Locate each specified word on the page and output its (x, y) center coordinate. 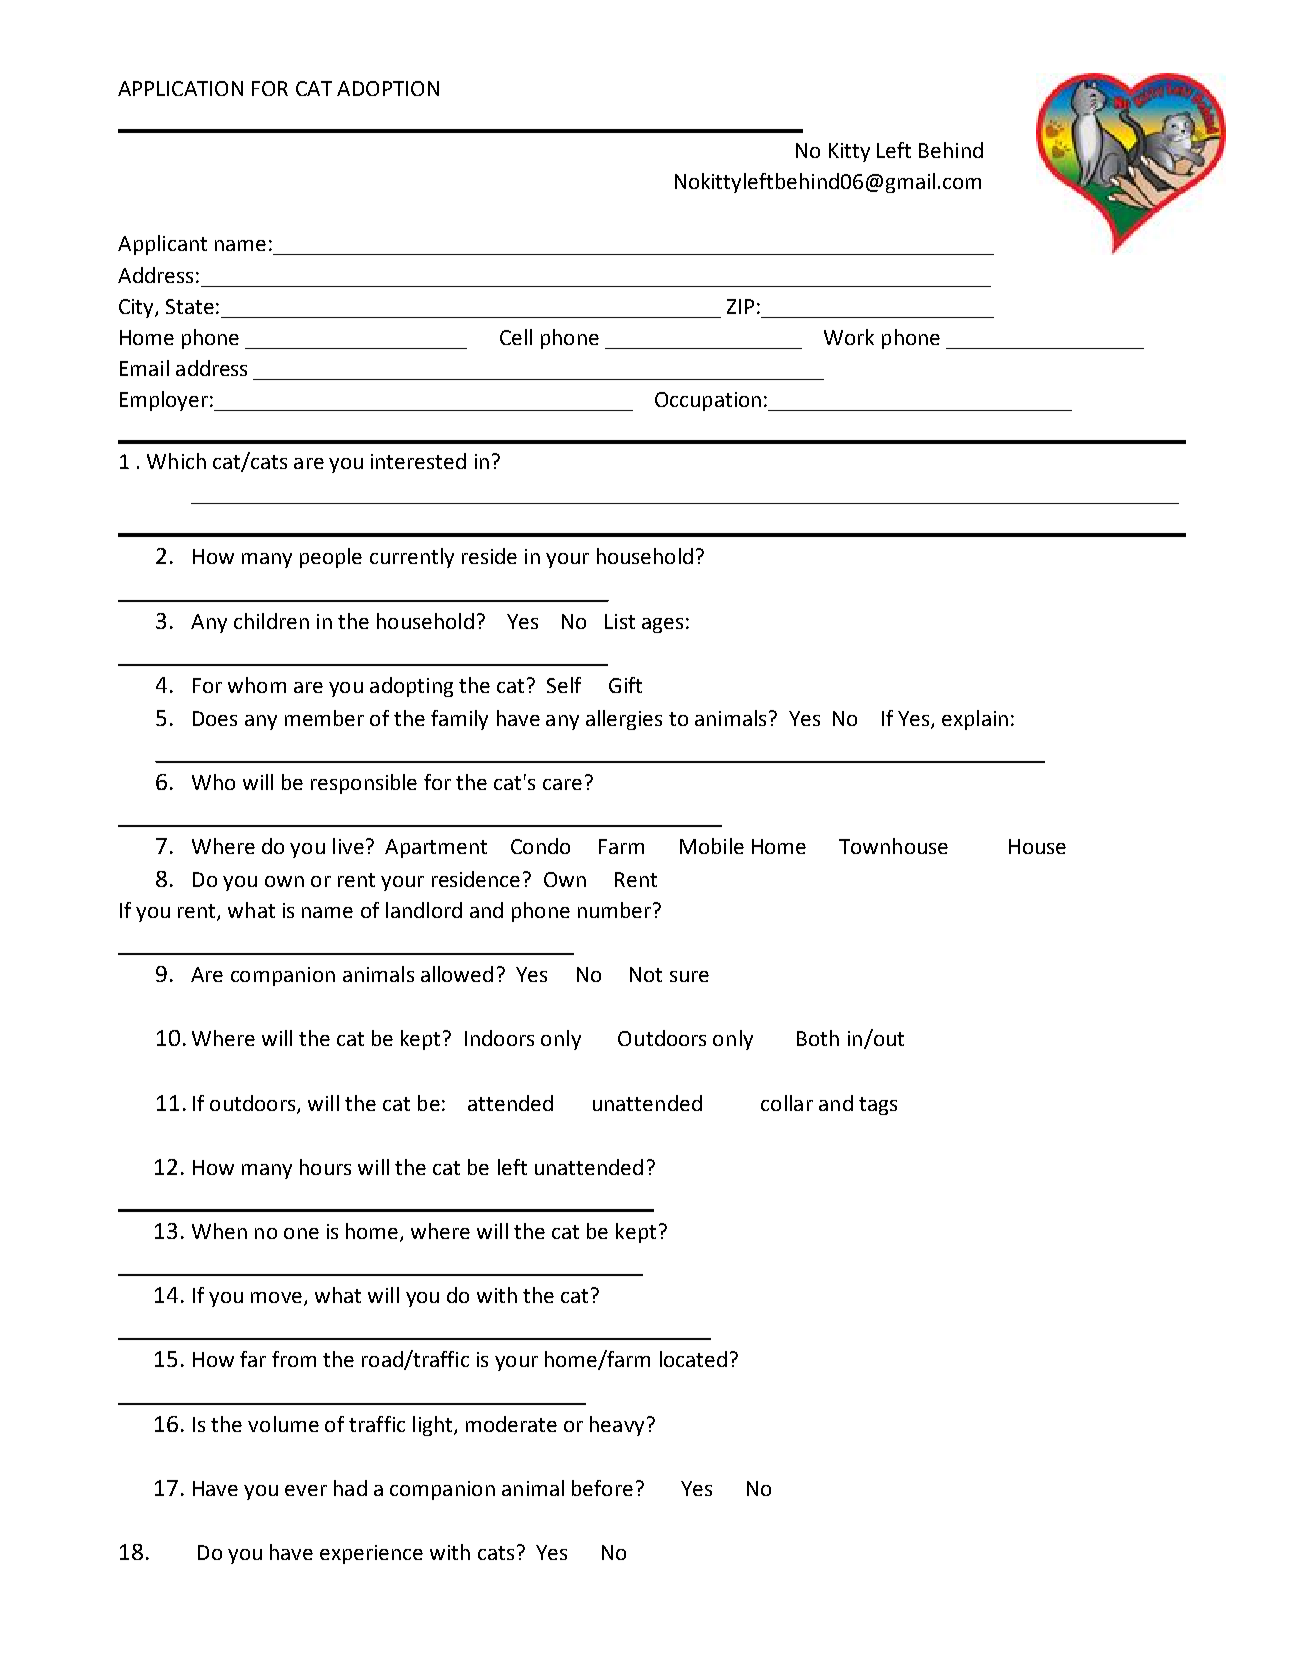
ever (306, 1490)
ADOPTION (388, 88)
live (348, 846)
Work (849, 337)
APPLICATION (180, 88)
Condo (540, 846)
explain (975, 720)
